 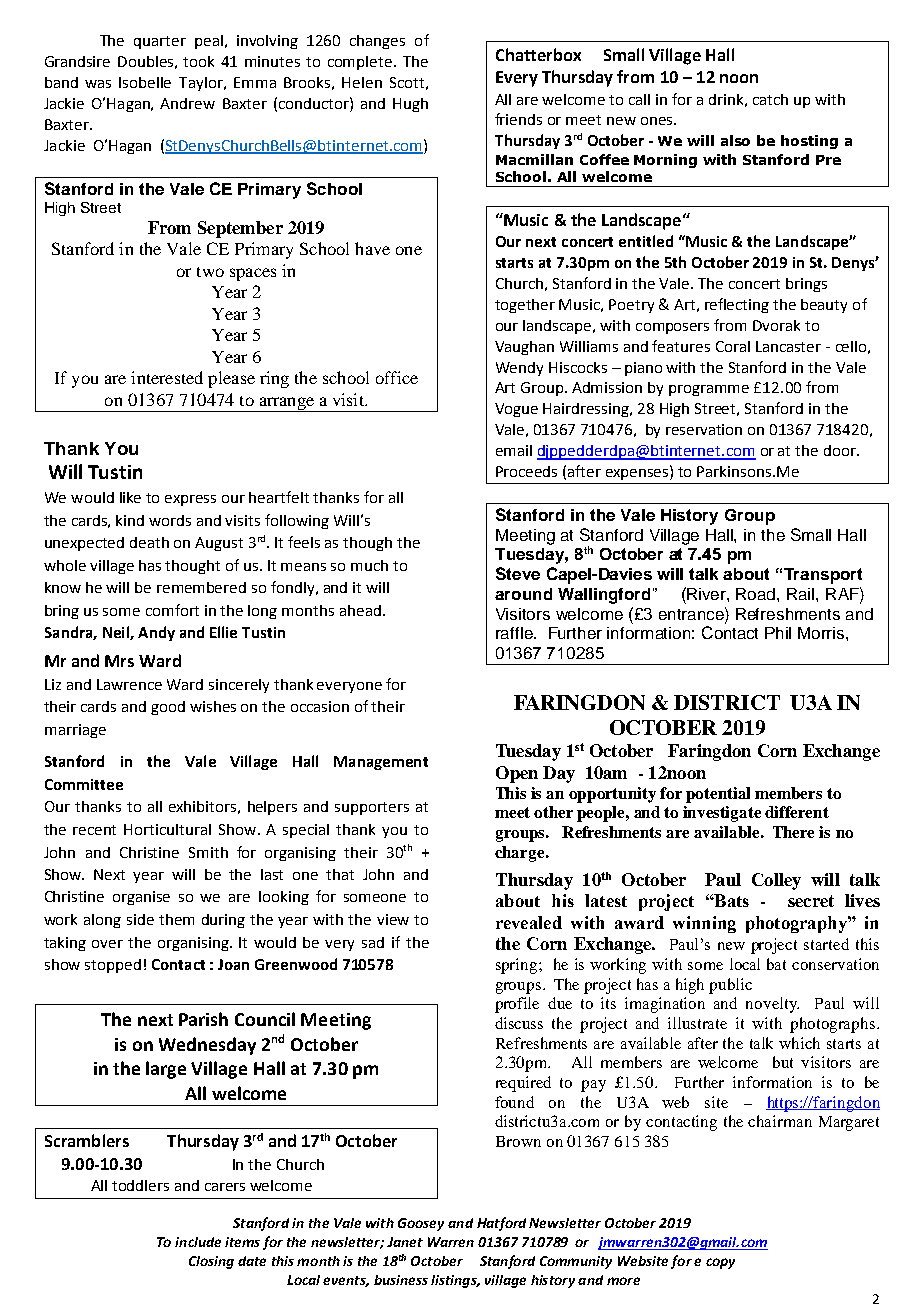 What do you see at coordinates (720, 1263) in the page?
I see `copy` at bounding box center [720, 1263].
